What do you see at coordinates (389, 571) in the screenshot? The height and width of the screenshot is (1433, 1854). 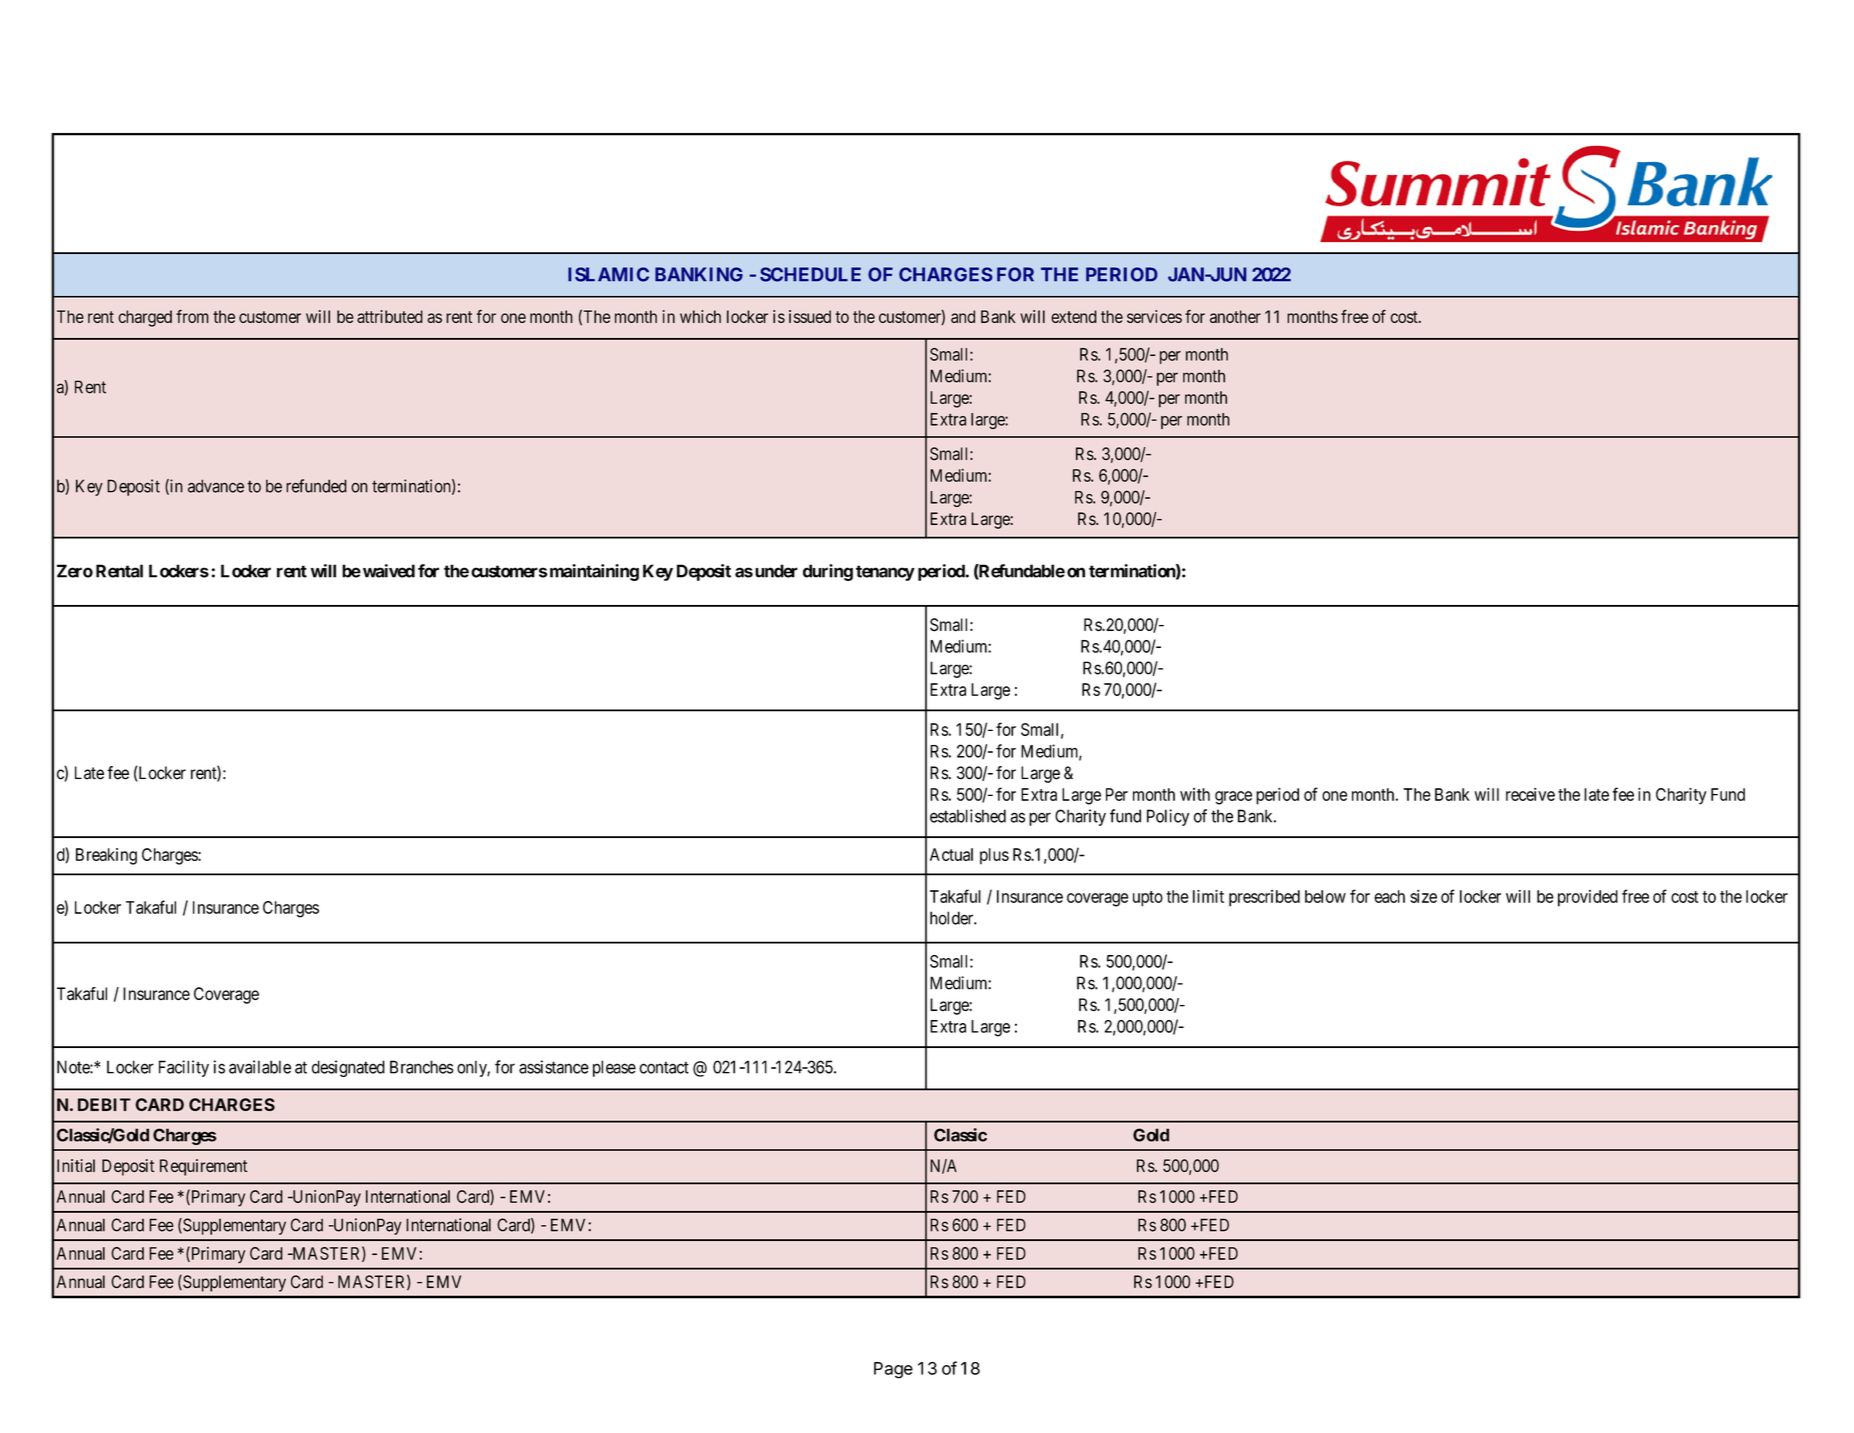 I see `waived` at bounding box center [389, 571].
